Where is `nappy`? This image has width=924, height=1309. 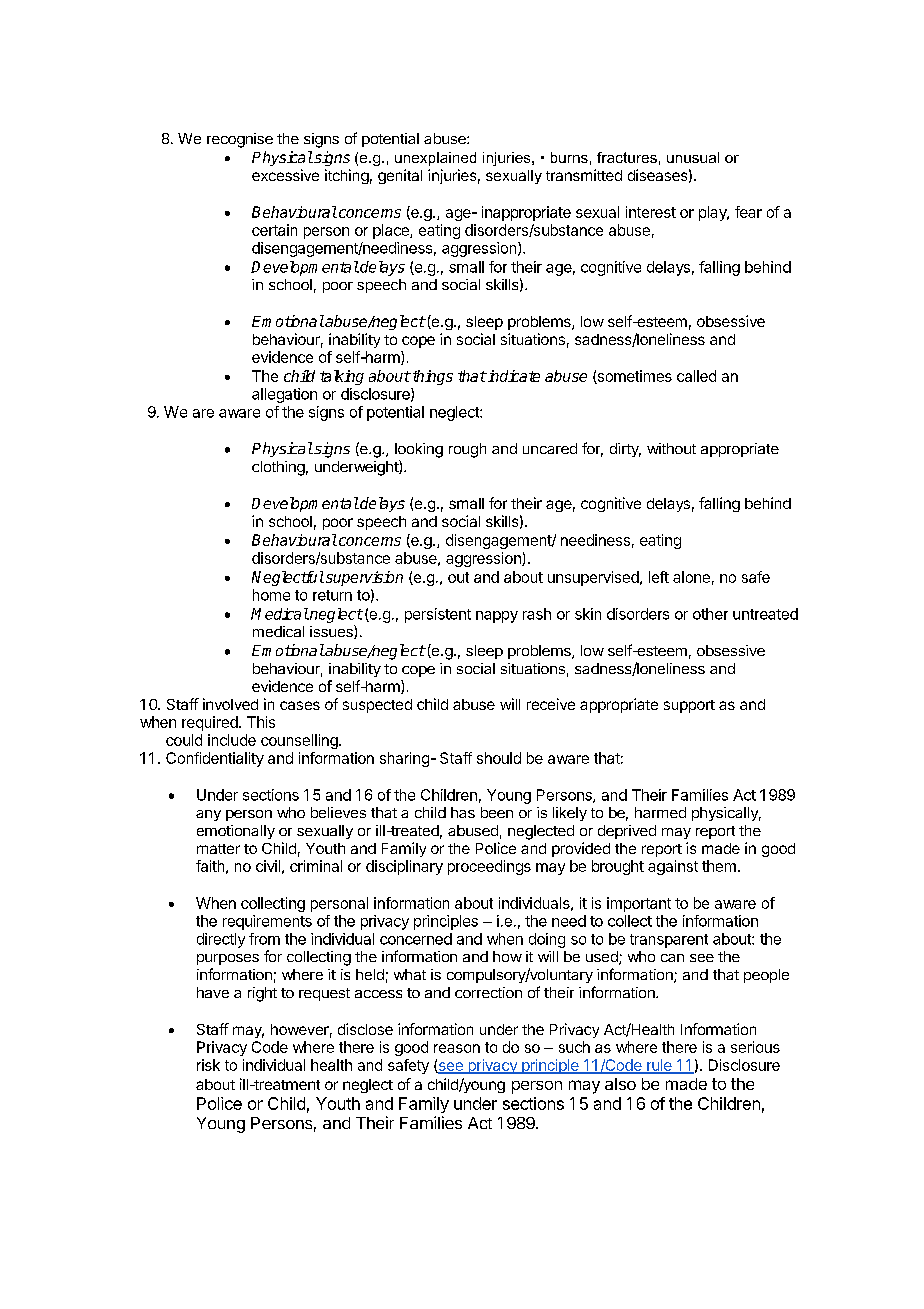 nappy is located at coordinates (497, 617).
